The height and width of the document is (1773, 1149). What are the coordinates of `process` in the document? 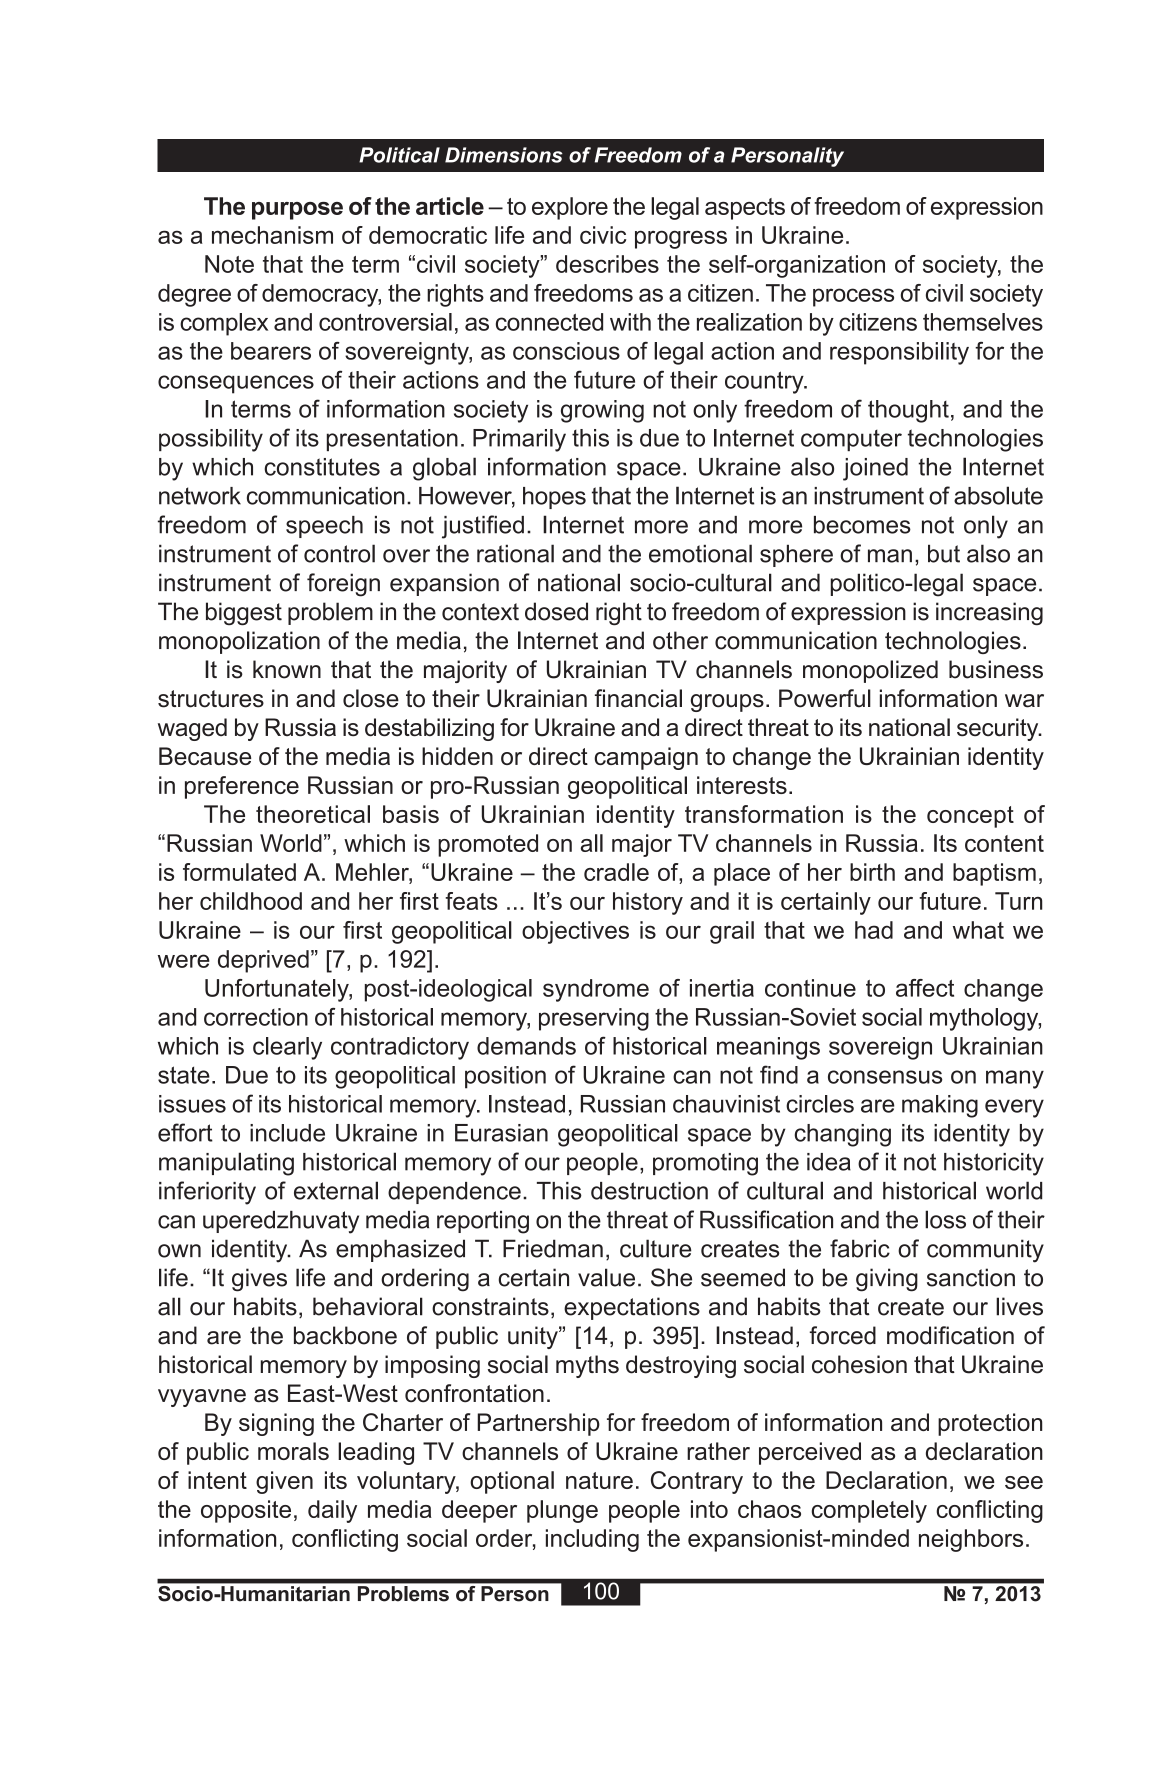 It's located at (853, 297).
